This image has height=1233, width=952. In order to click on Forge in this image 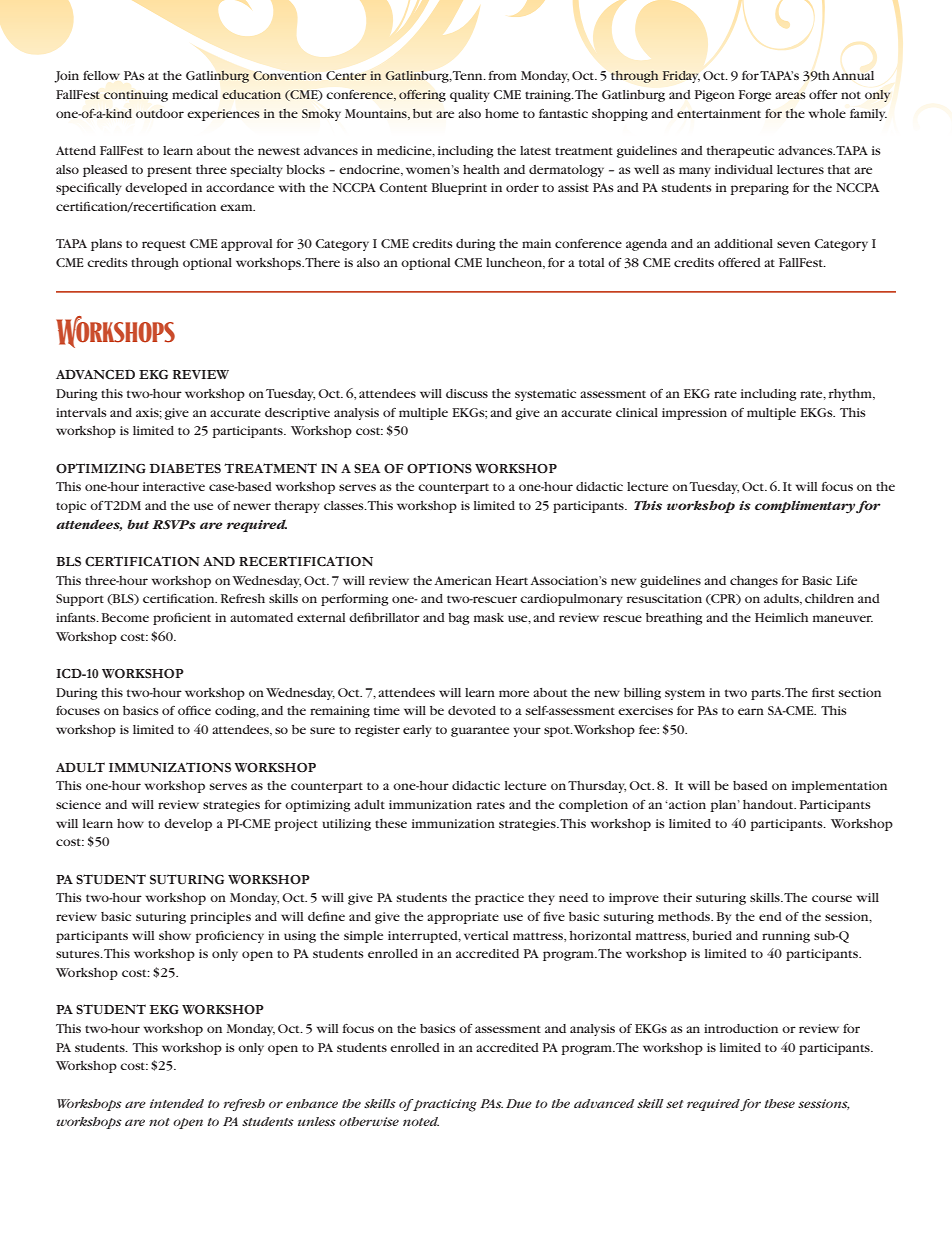, I will do `click(755, 96)`.
